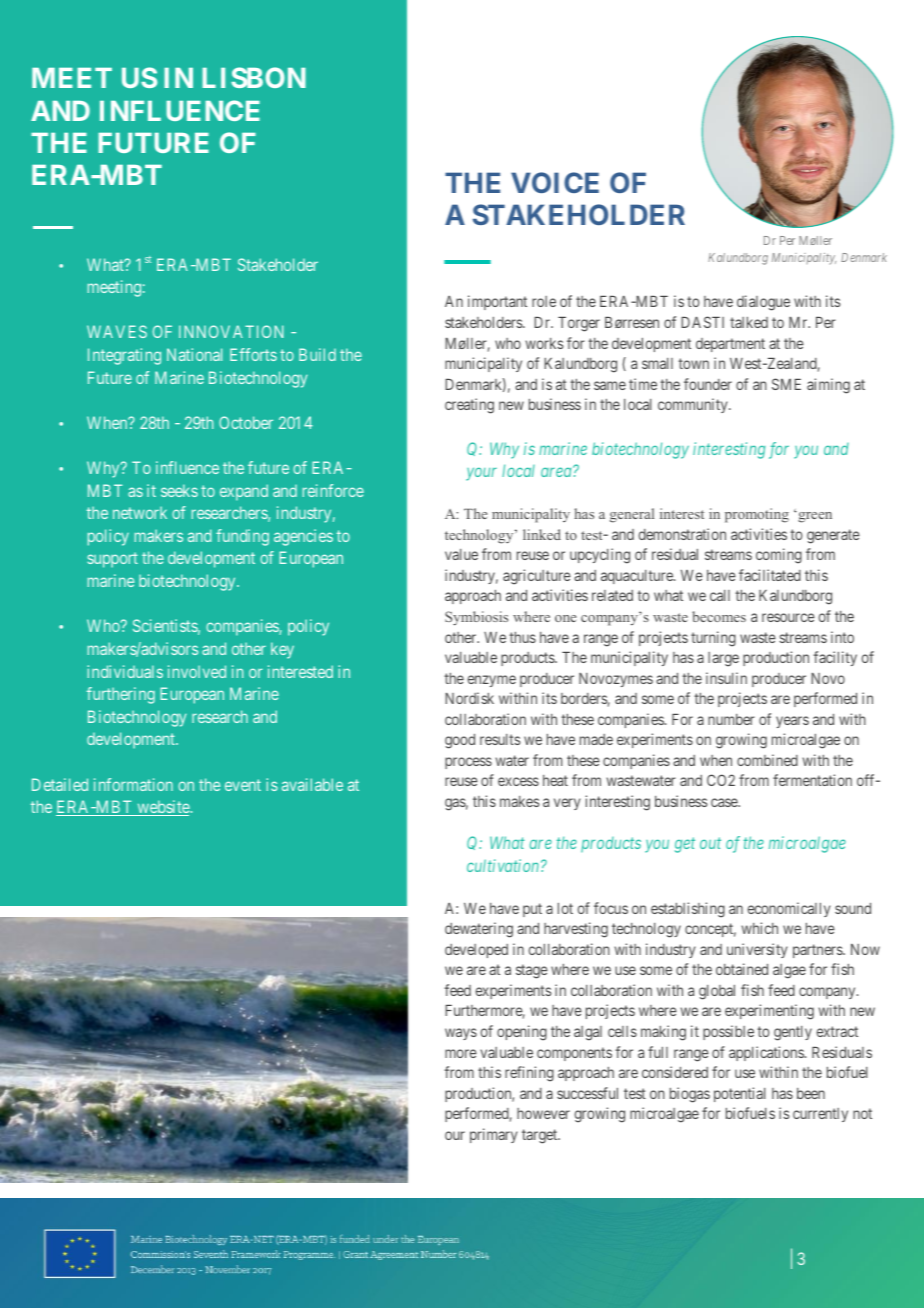 The height and width of the image is (1308, 924). Describe the element at coordinates (520, 801) in the image. I see `makes` at that location.
